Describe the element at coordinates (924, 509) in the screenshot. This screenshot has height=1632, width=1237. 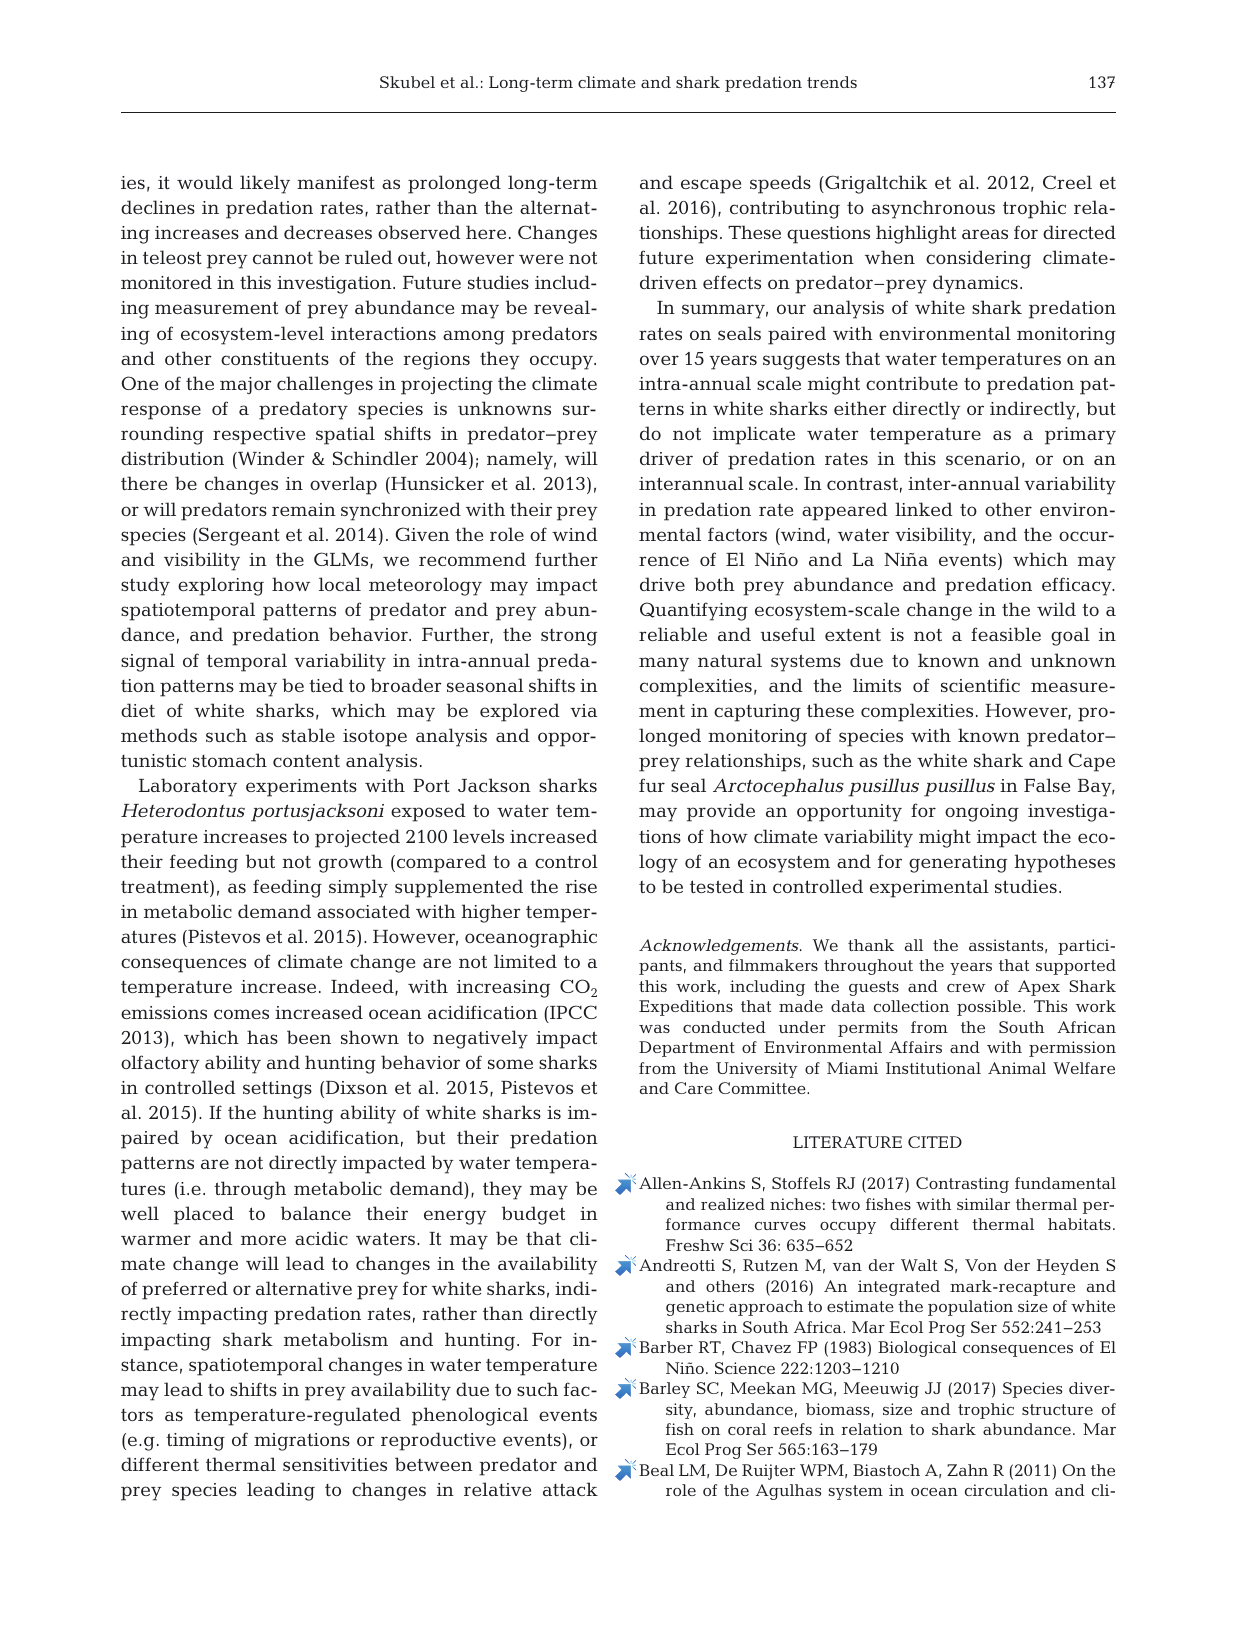
I see `linked` at that location.
